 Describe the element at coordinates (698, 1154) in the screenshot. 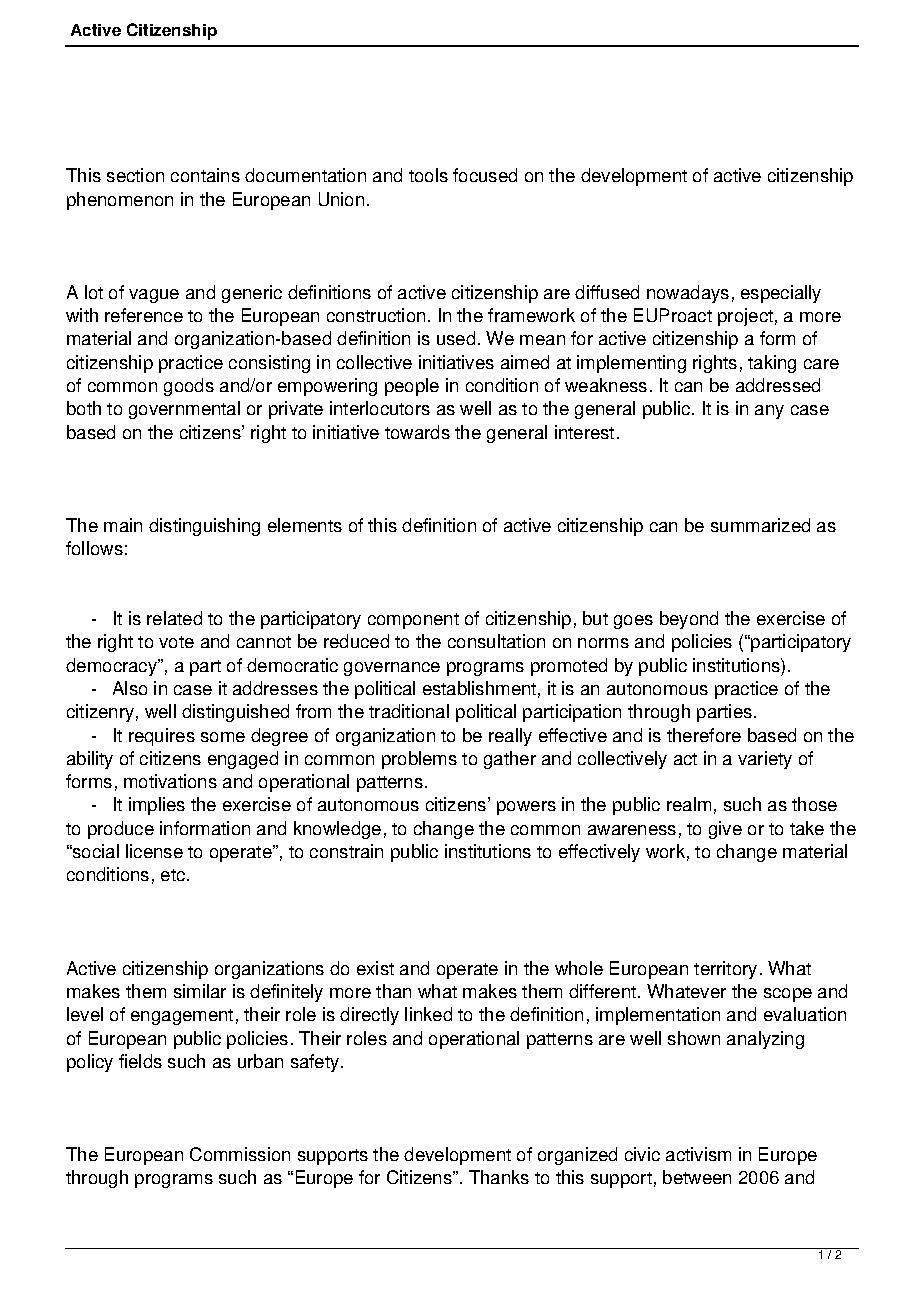

I see `activism` at that location.
